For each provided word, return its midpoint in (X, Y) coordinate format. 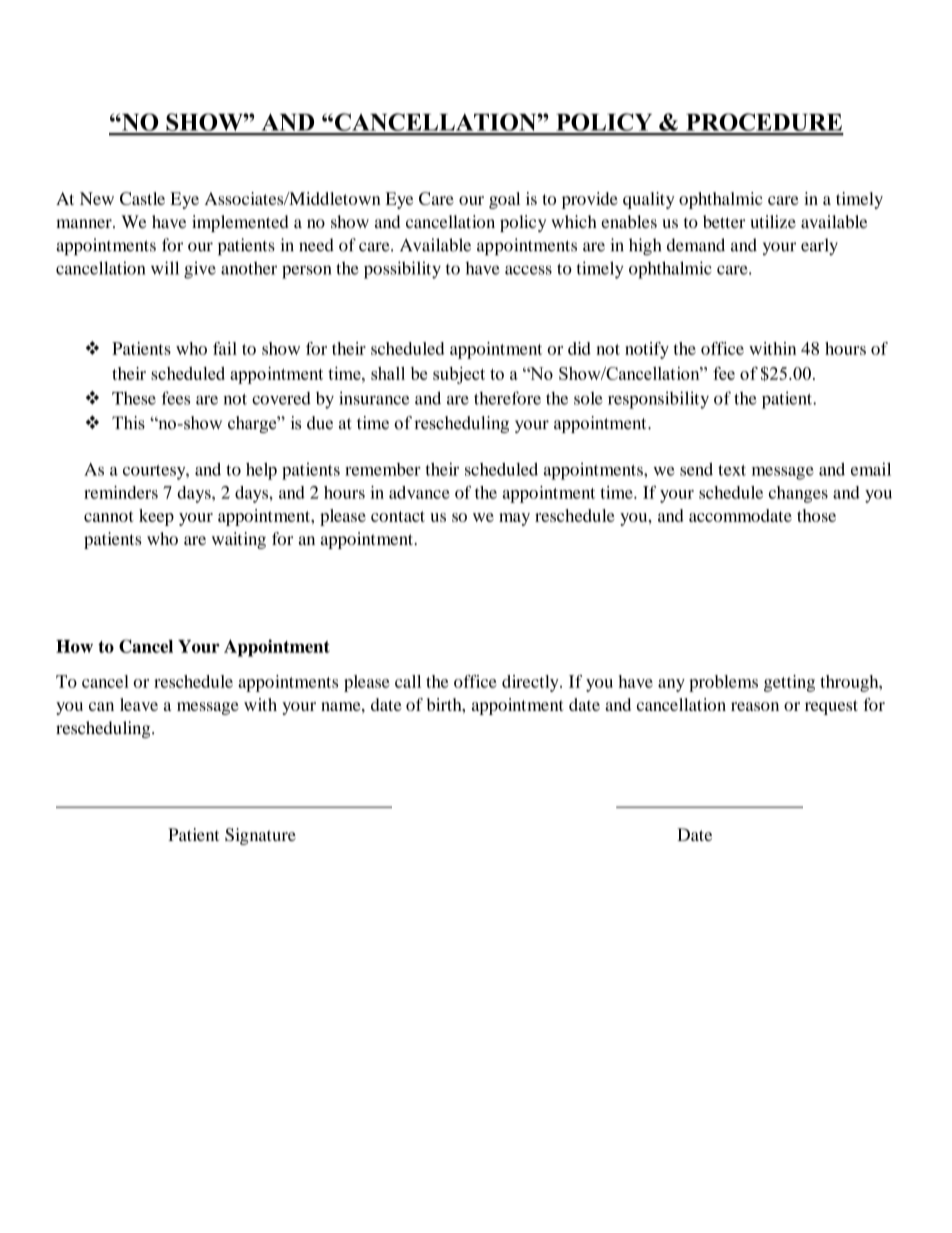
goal (504, 200)
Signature (260, 836)
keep (156, 517)
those (816, 515)
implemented (240, 223)
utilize (773, 221)
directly (531, 683)
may (514, 519)
